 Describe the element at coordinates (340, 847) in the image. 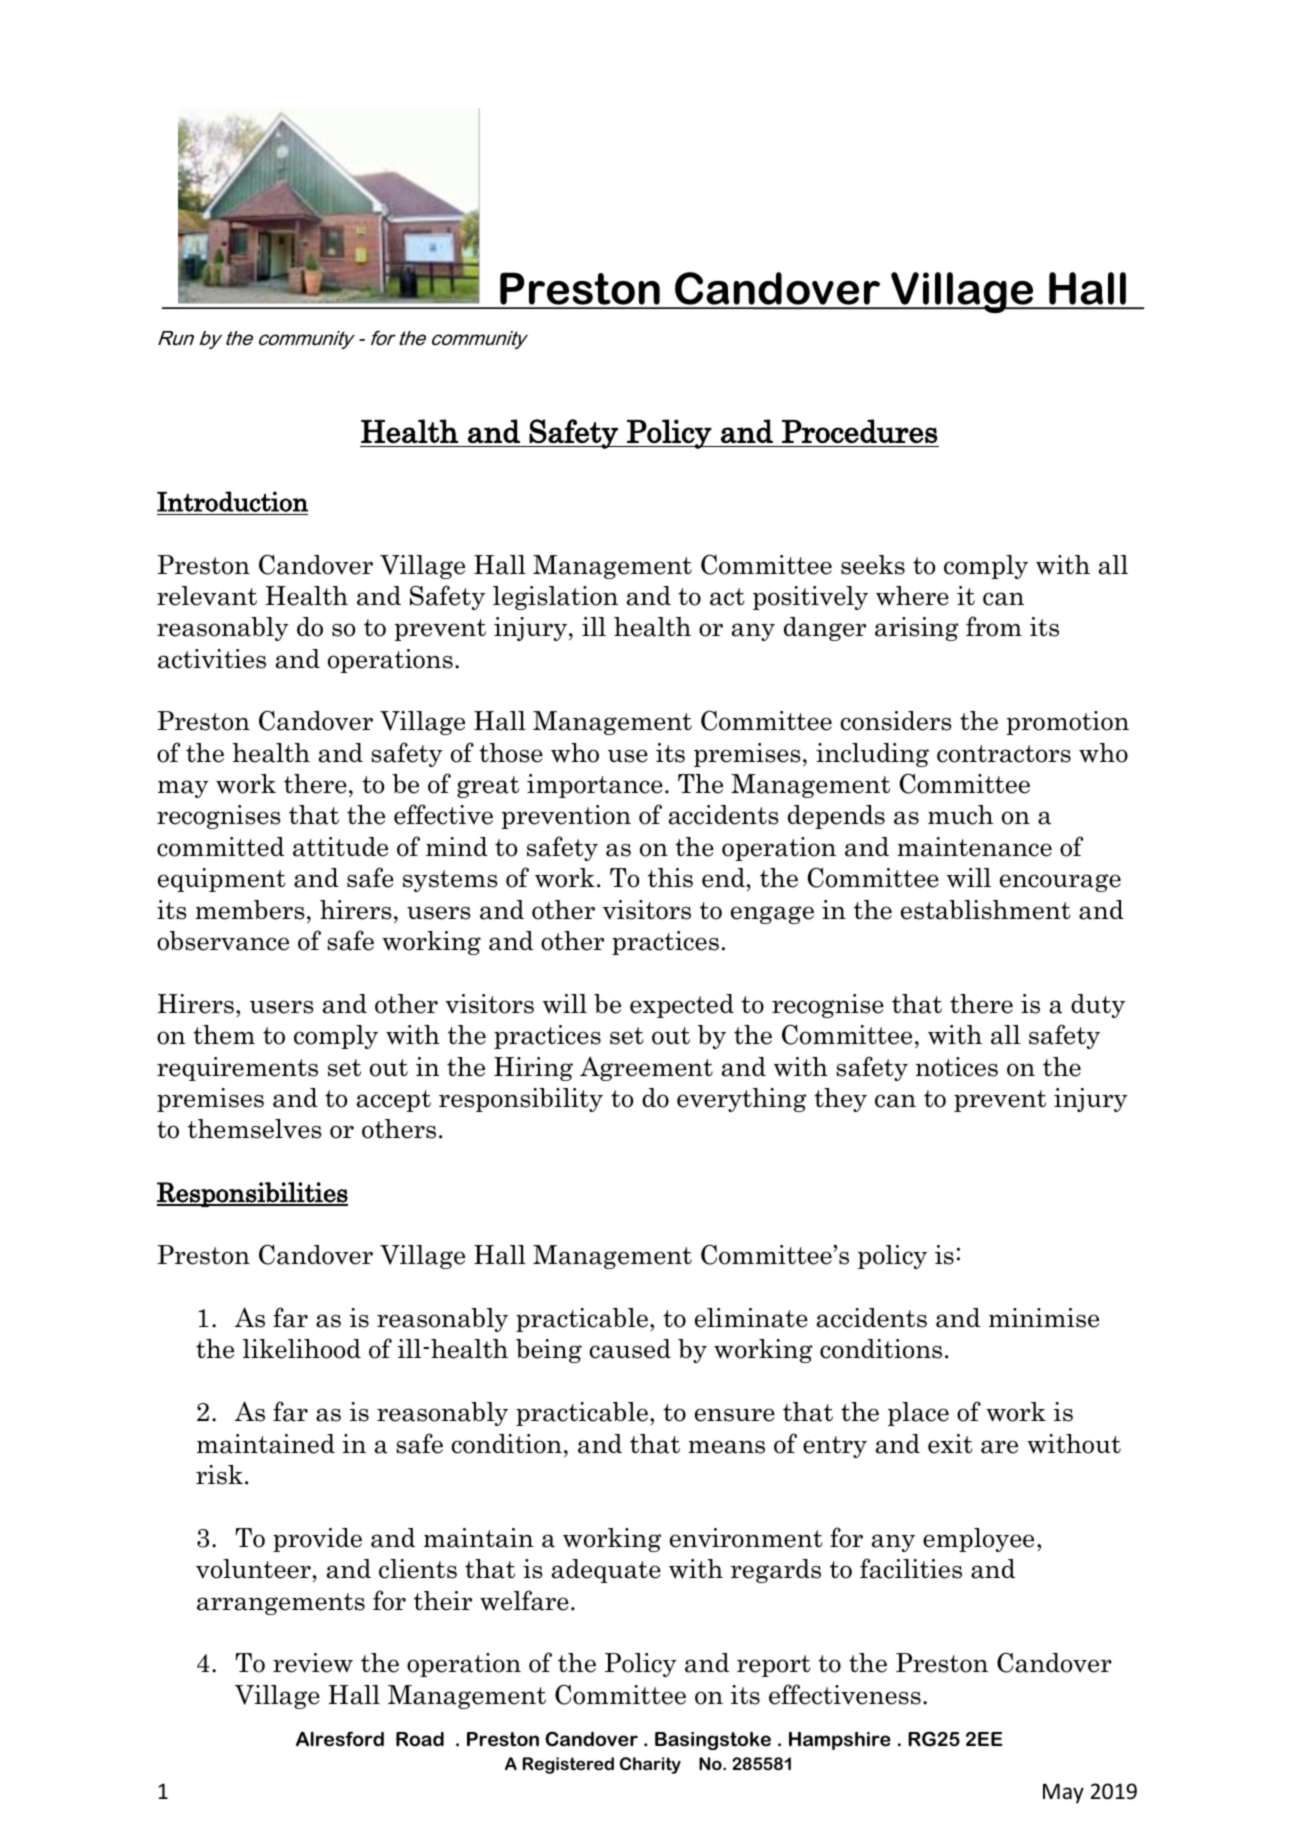

I see `attitude` at that location.
